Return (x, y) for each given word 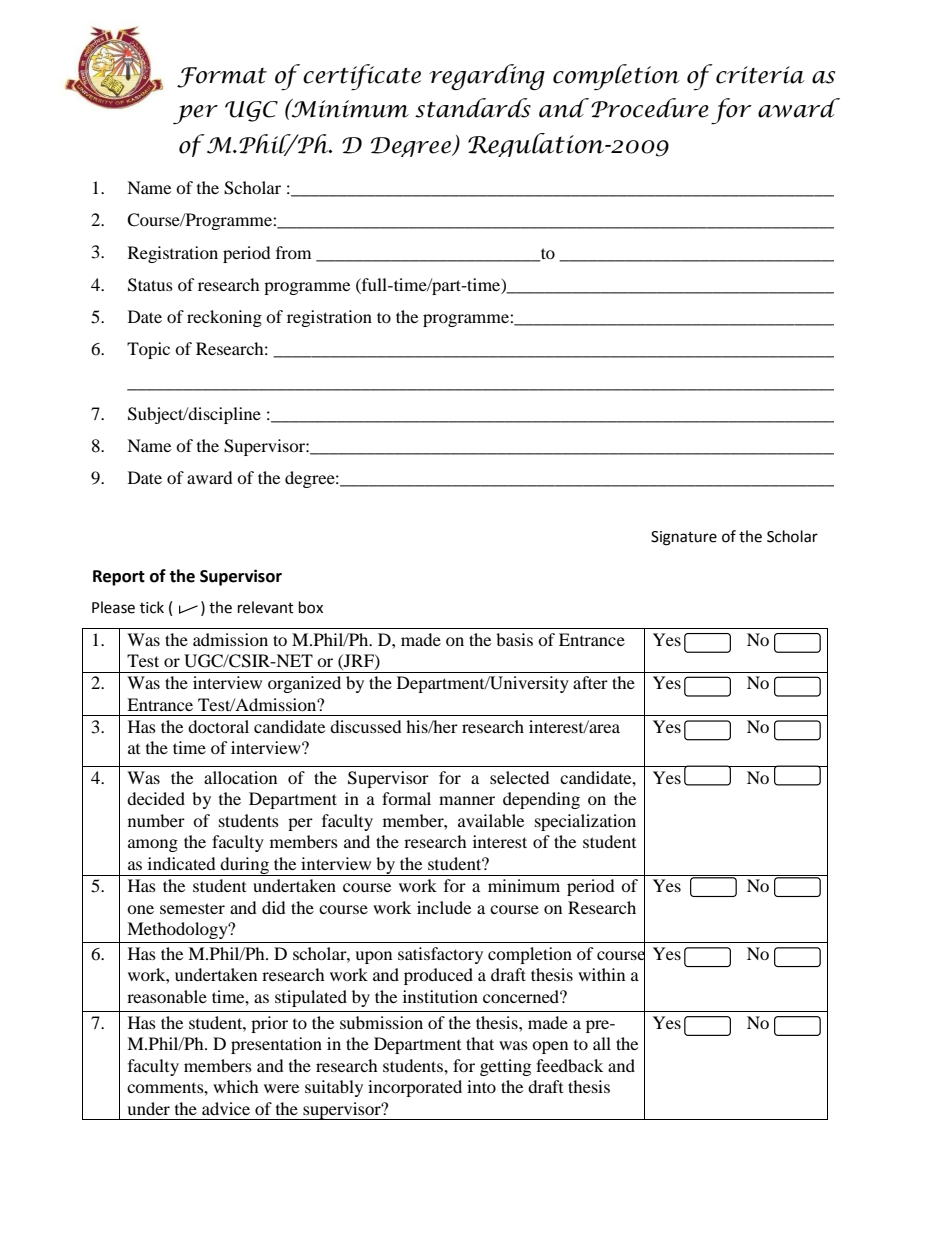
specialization (585, 822)
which (236, 1086)
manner (467, 800)
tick (152, 607)
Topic (148, 350)
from (293, 252)
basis (514, 639)
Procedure (650, 108)
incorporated (415, 1088)
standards (473, 108)
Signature (684, 538)
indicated (182, 863)
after (590, 682)
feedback (569, 1065)
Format (222, 77)
